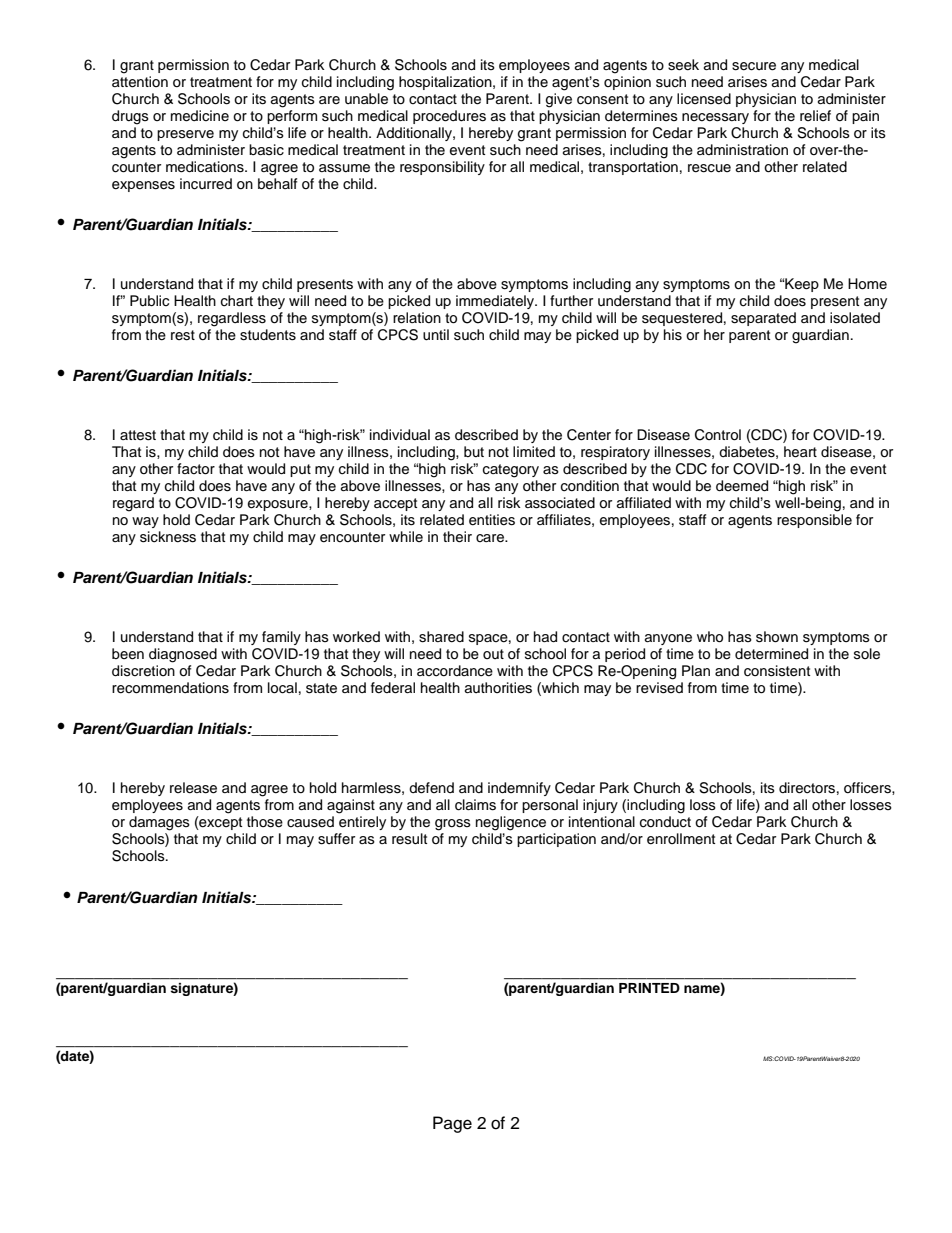 The image size is (952, 1233). What do you see at coordinates (649, 988) in the page?
I see `PRINTED` at bounding box center [649, 988].
